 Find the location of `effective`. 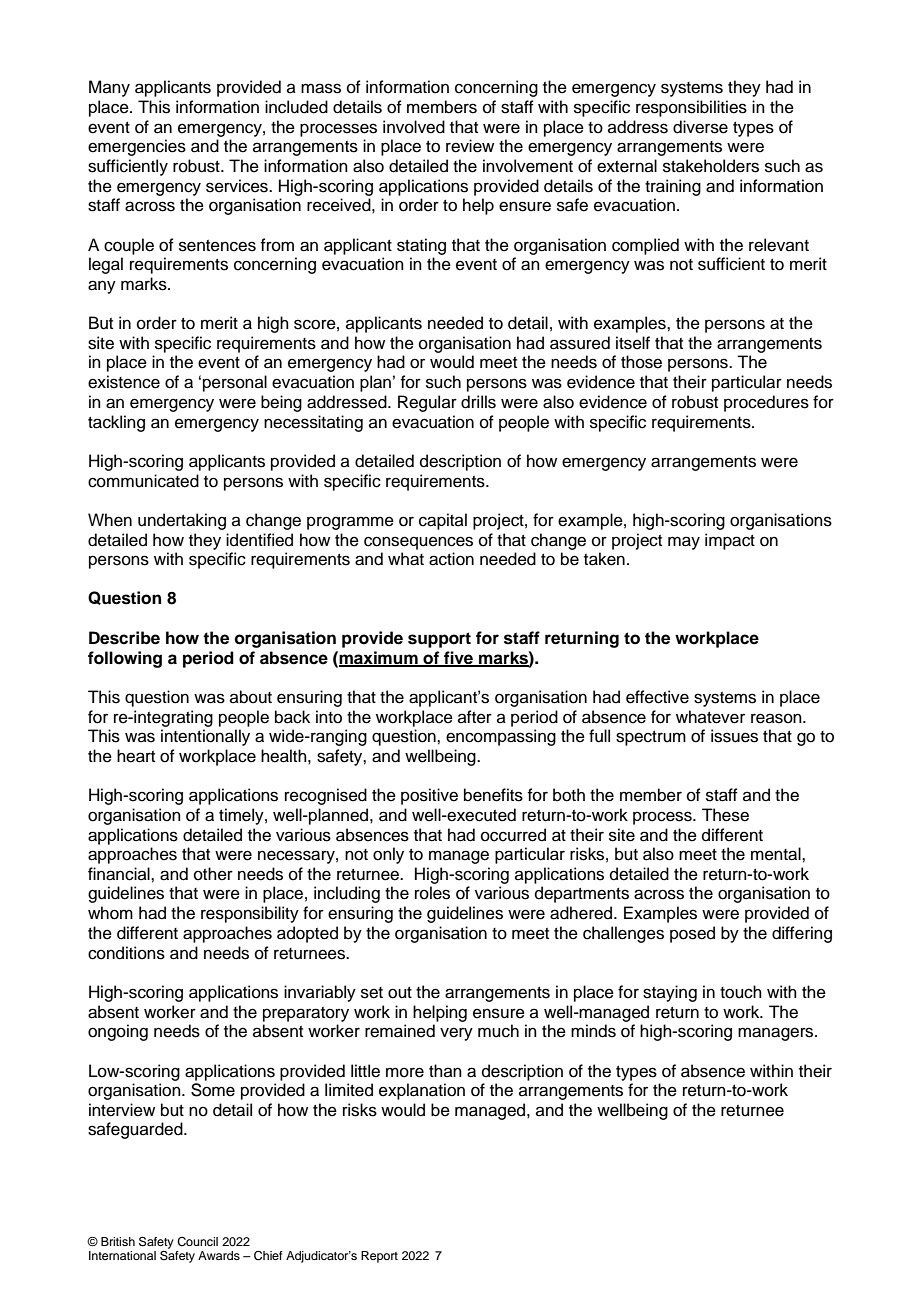

effective is located at coordinates (657, 697).
